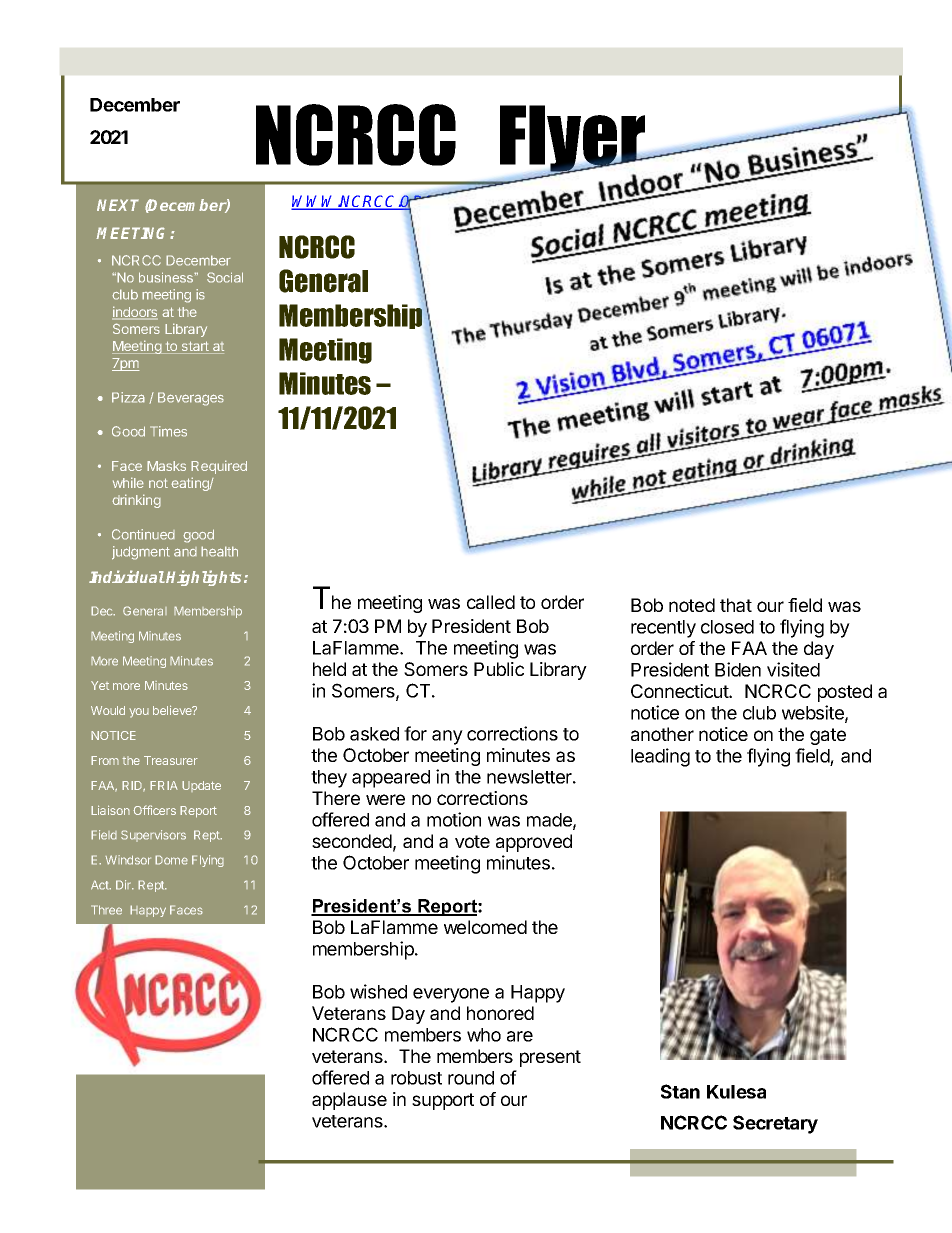  What do you see at coordinates (225, 277) in the screenshot?
I see `Social` at bounding box center [225, 277].
